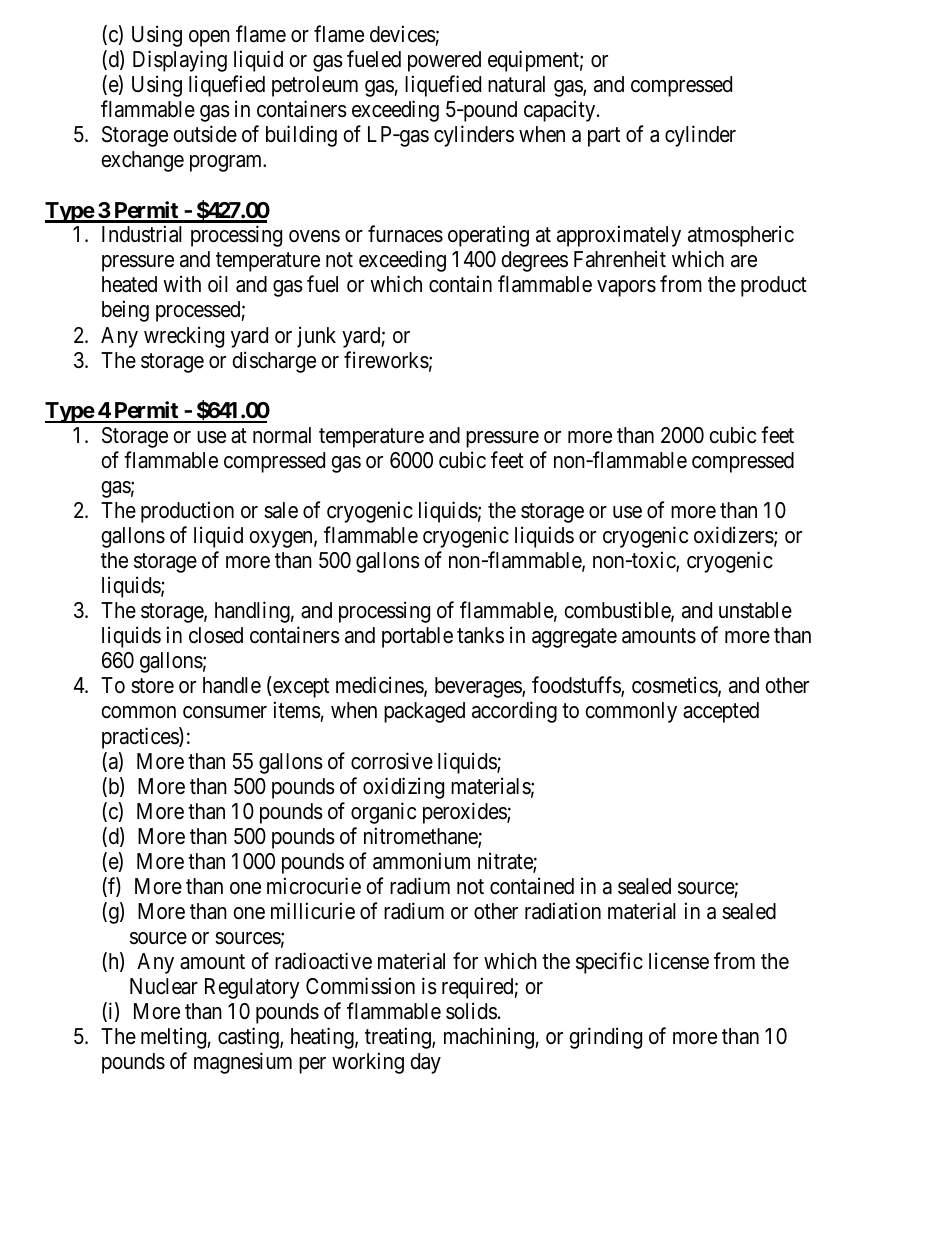 The width and height of the page is (952, 1233). What do you see at coordinates (563, 911) in the page?
I see `radiation` at bounding box center [563, 911].
